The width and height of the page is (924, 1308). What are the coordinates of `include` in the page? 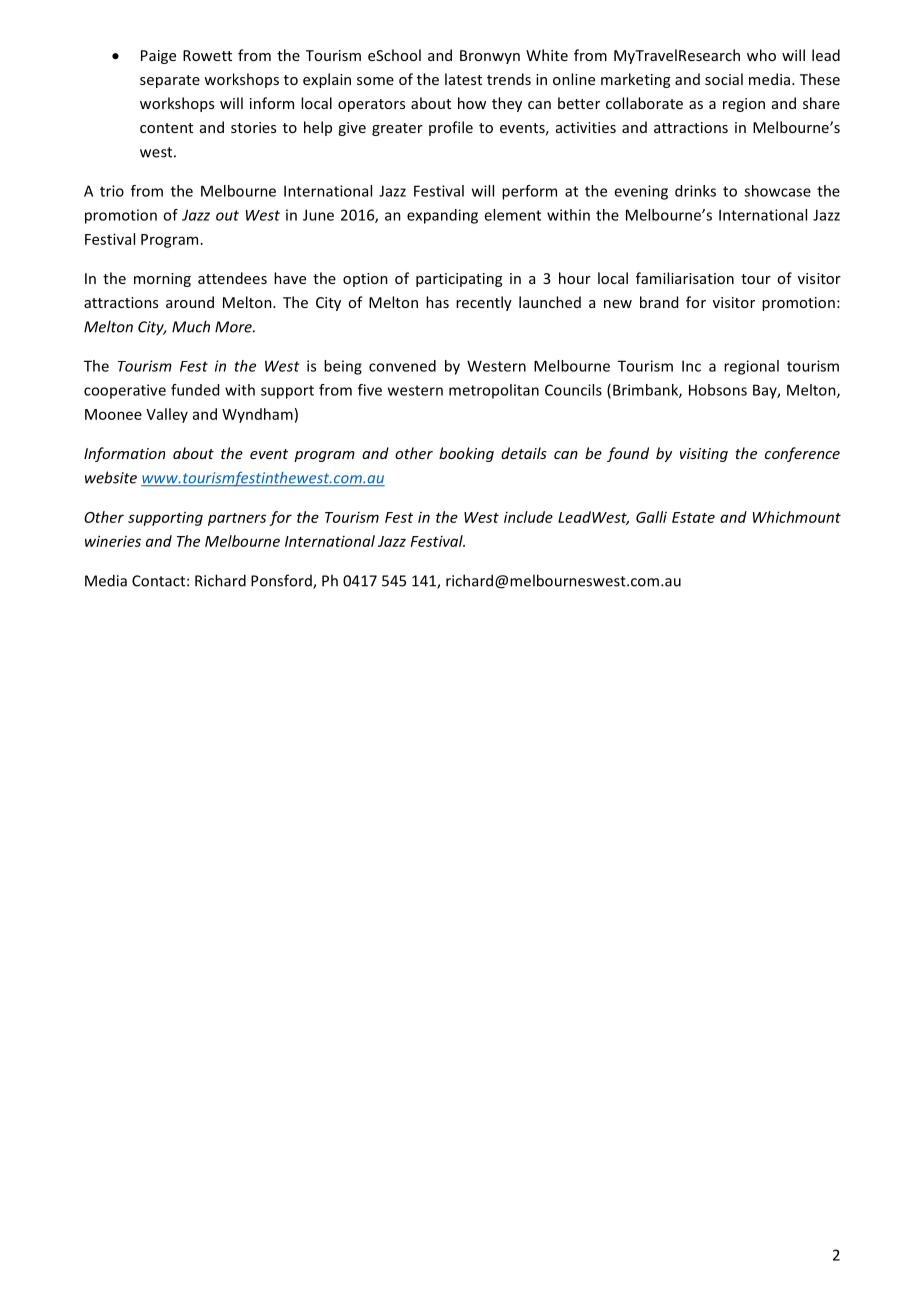 It's located at (528, 517).
